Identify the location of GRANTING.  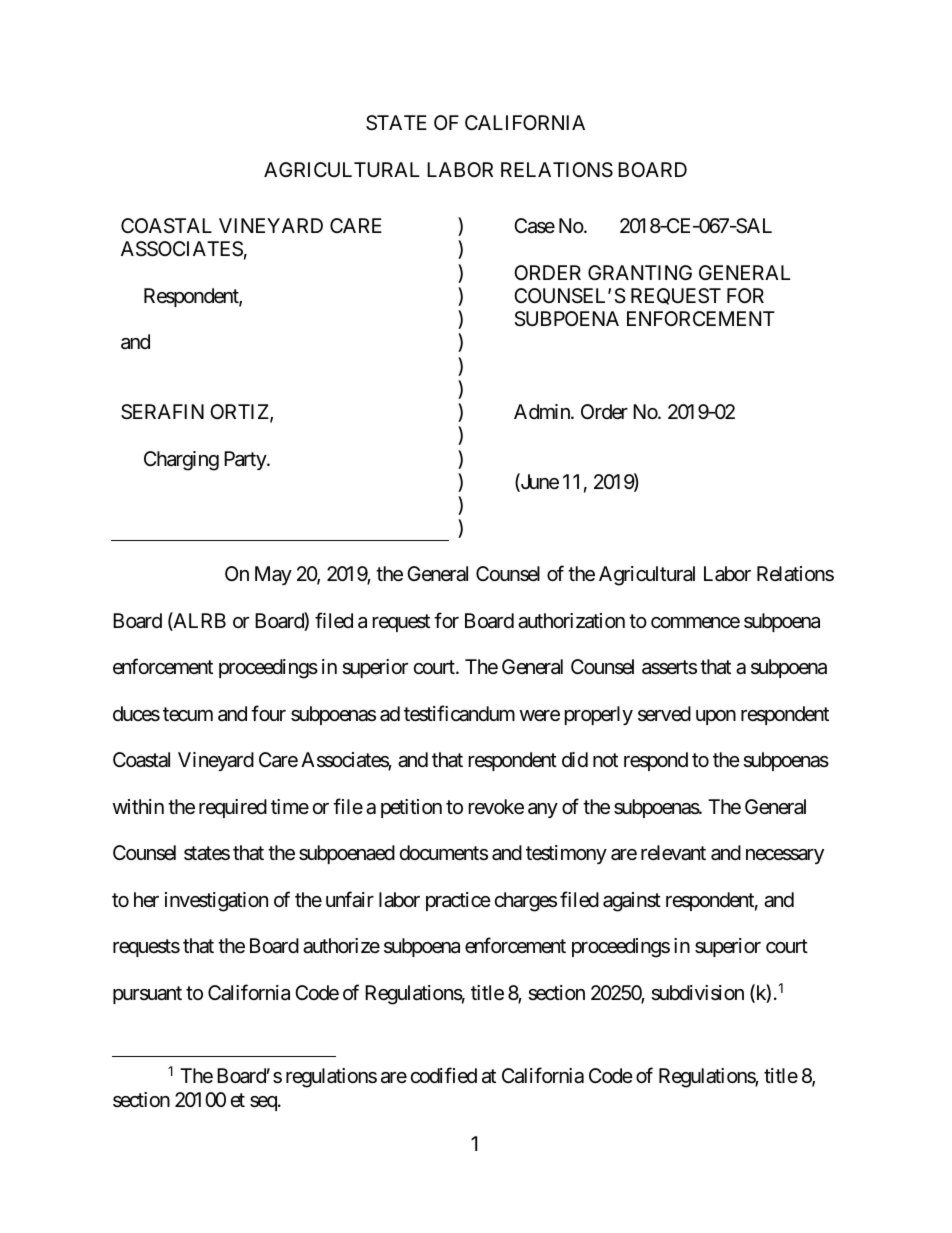
(640, 272).
